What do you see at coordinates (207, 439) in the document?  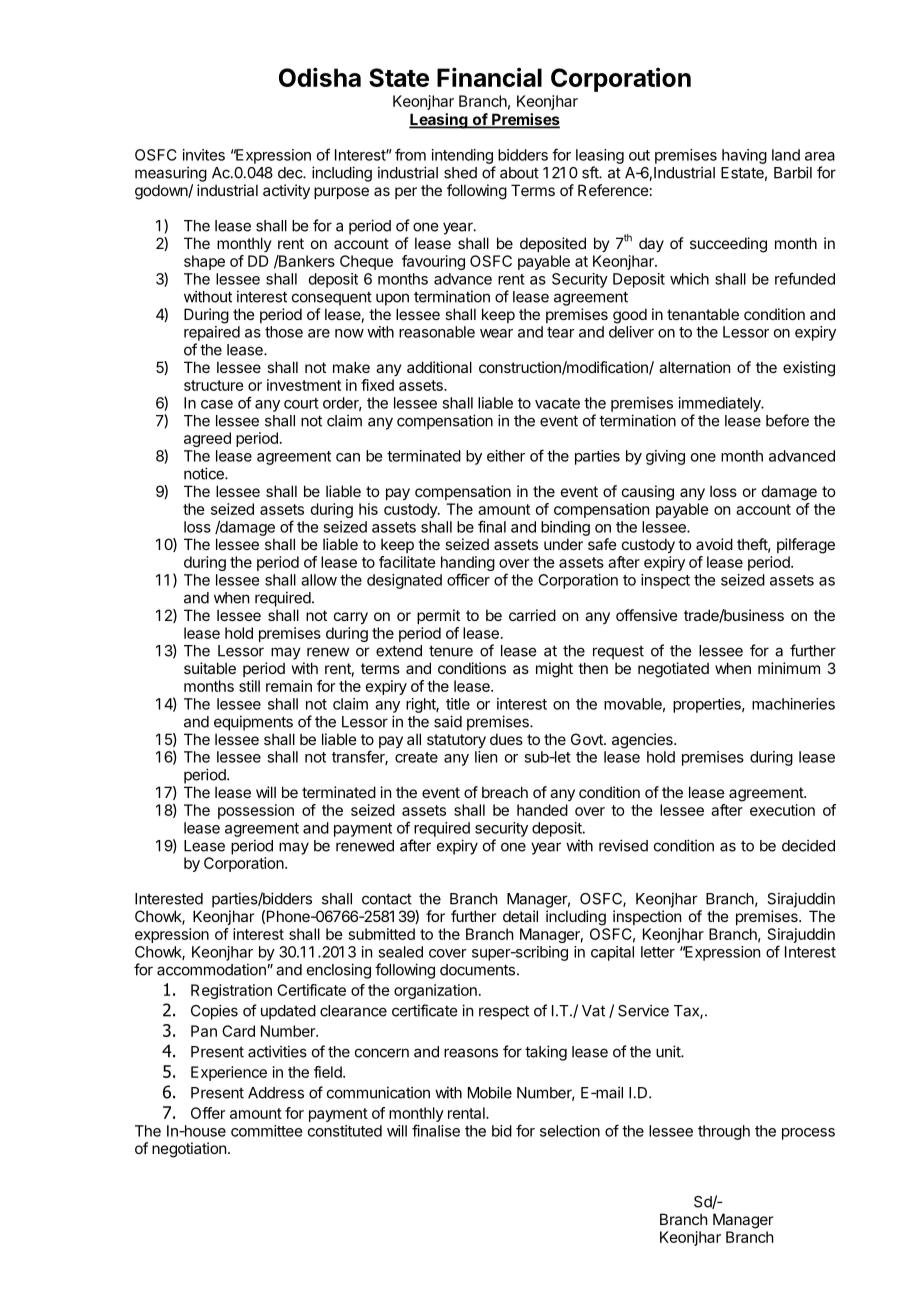 I see `agreed` at bounding box center [207, 439].
